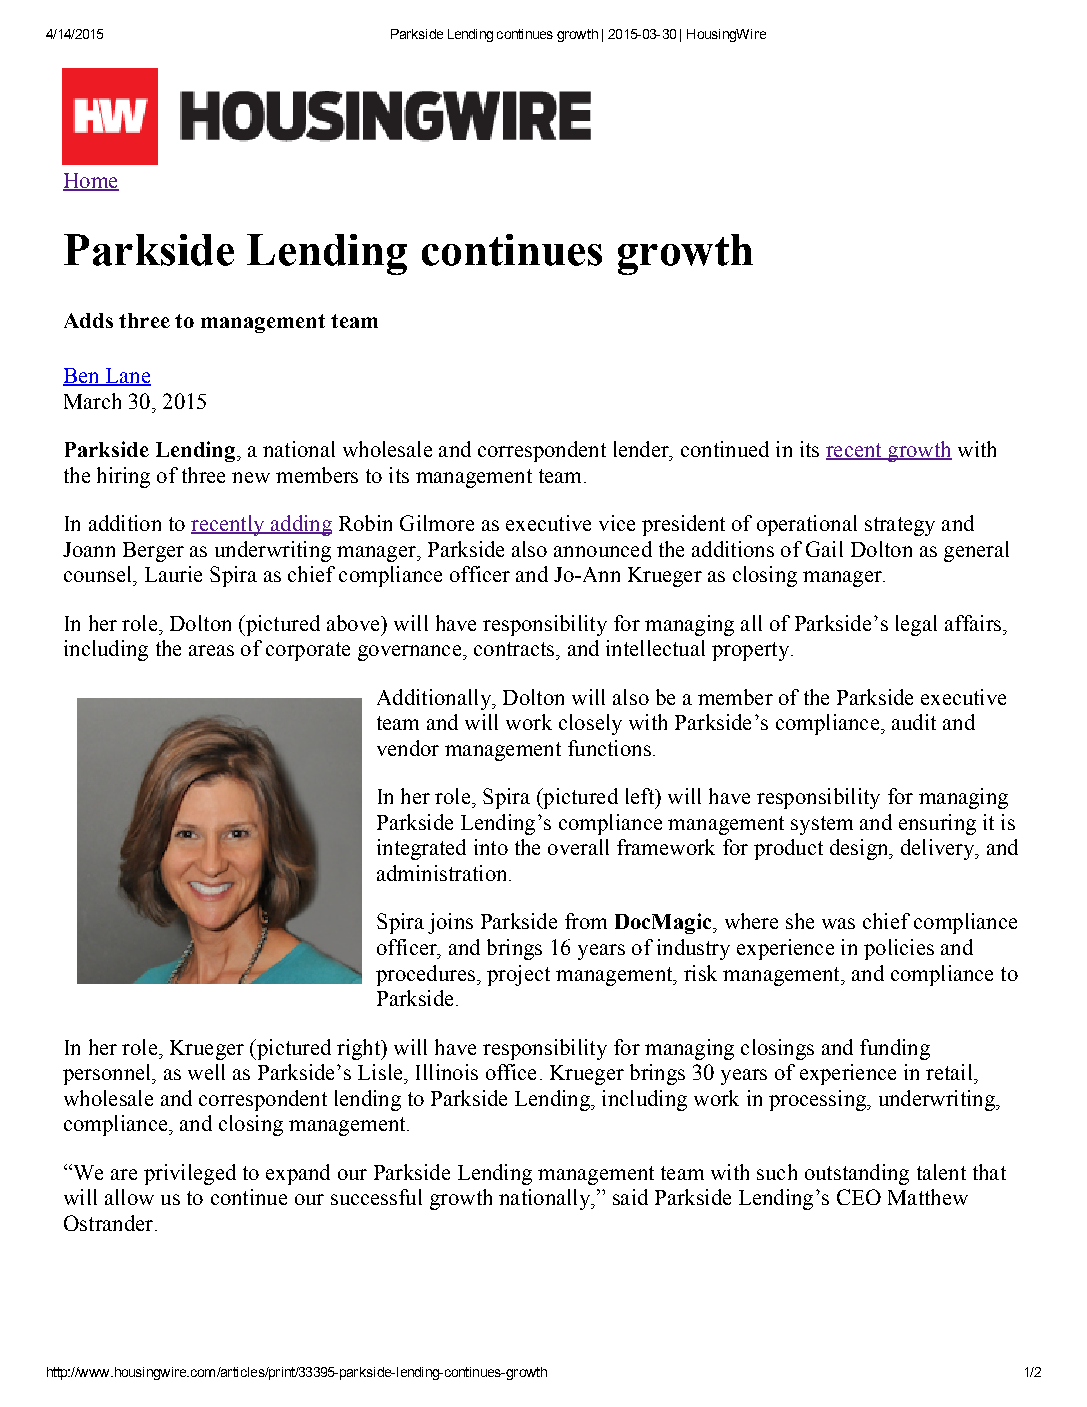 This screenshot has width=1087, height=1407. Describe the element at coordinates (914, 722) in the screenshot. I see `audit` at that location.
